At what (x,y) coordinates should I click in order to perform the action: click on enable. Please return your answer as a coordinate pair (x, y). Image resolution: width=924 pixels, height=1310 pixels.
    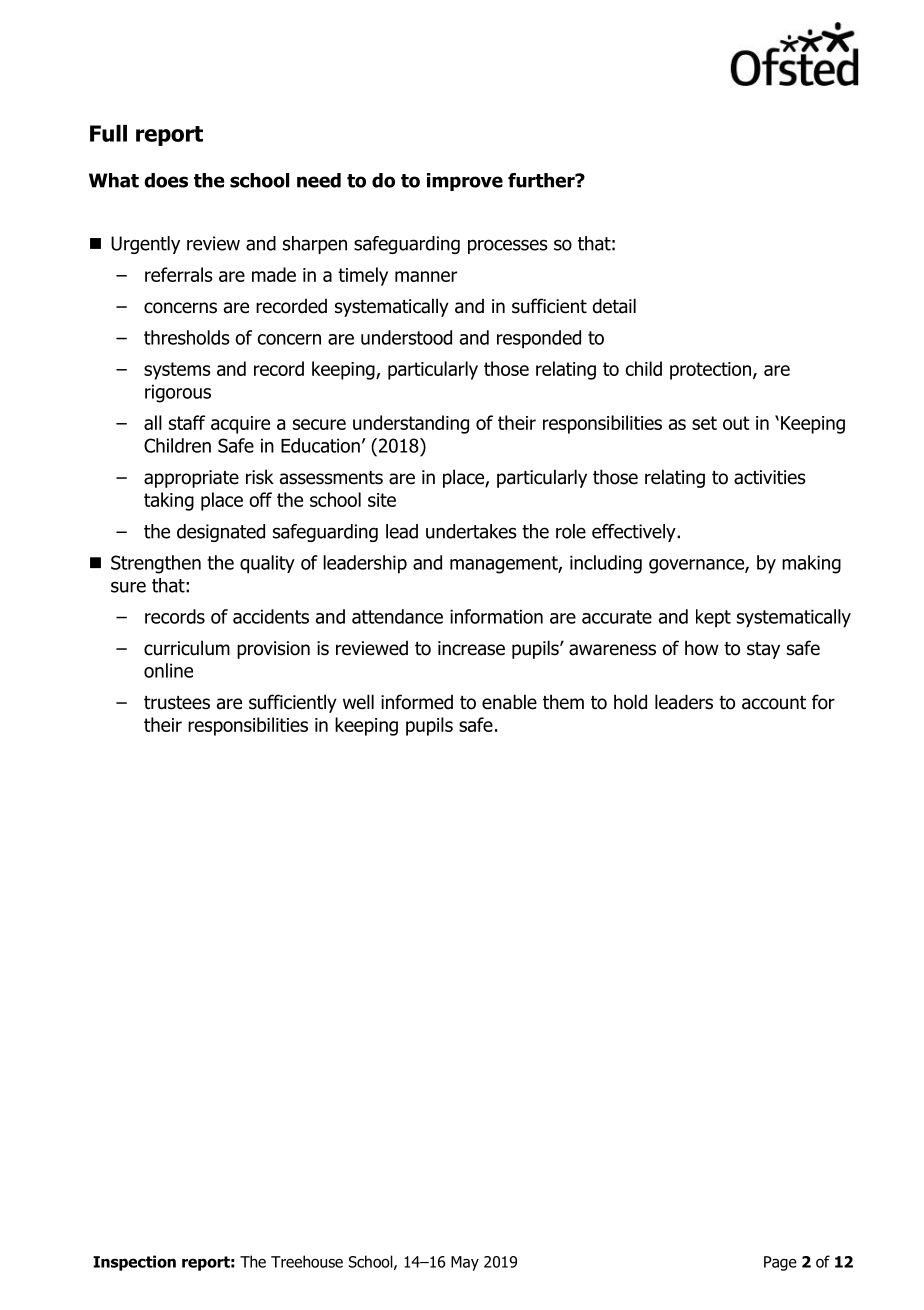
    Looking at the image, I should click on (509, 702).
